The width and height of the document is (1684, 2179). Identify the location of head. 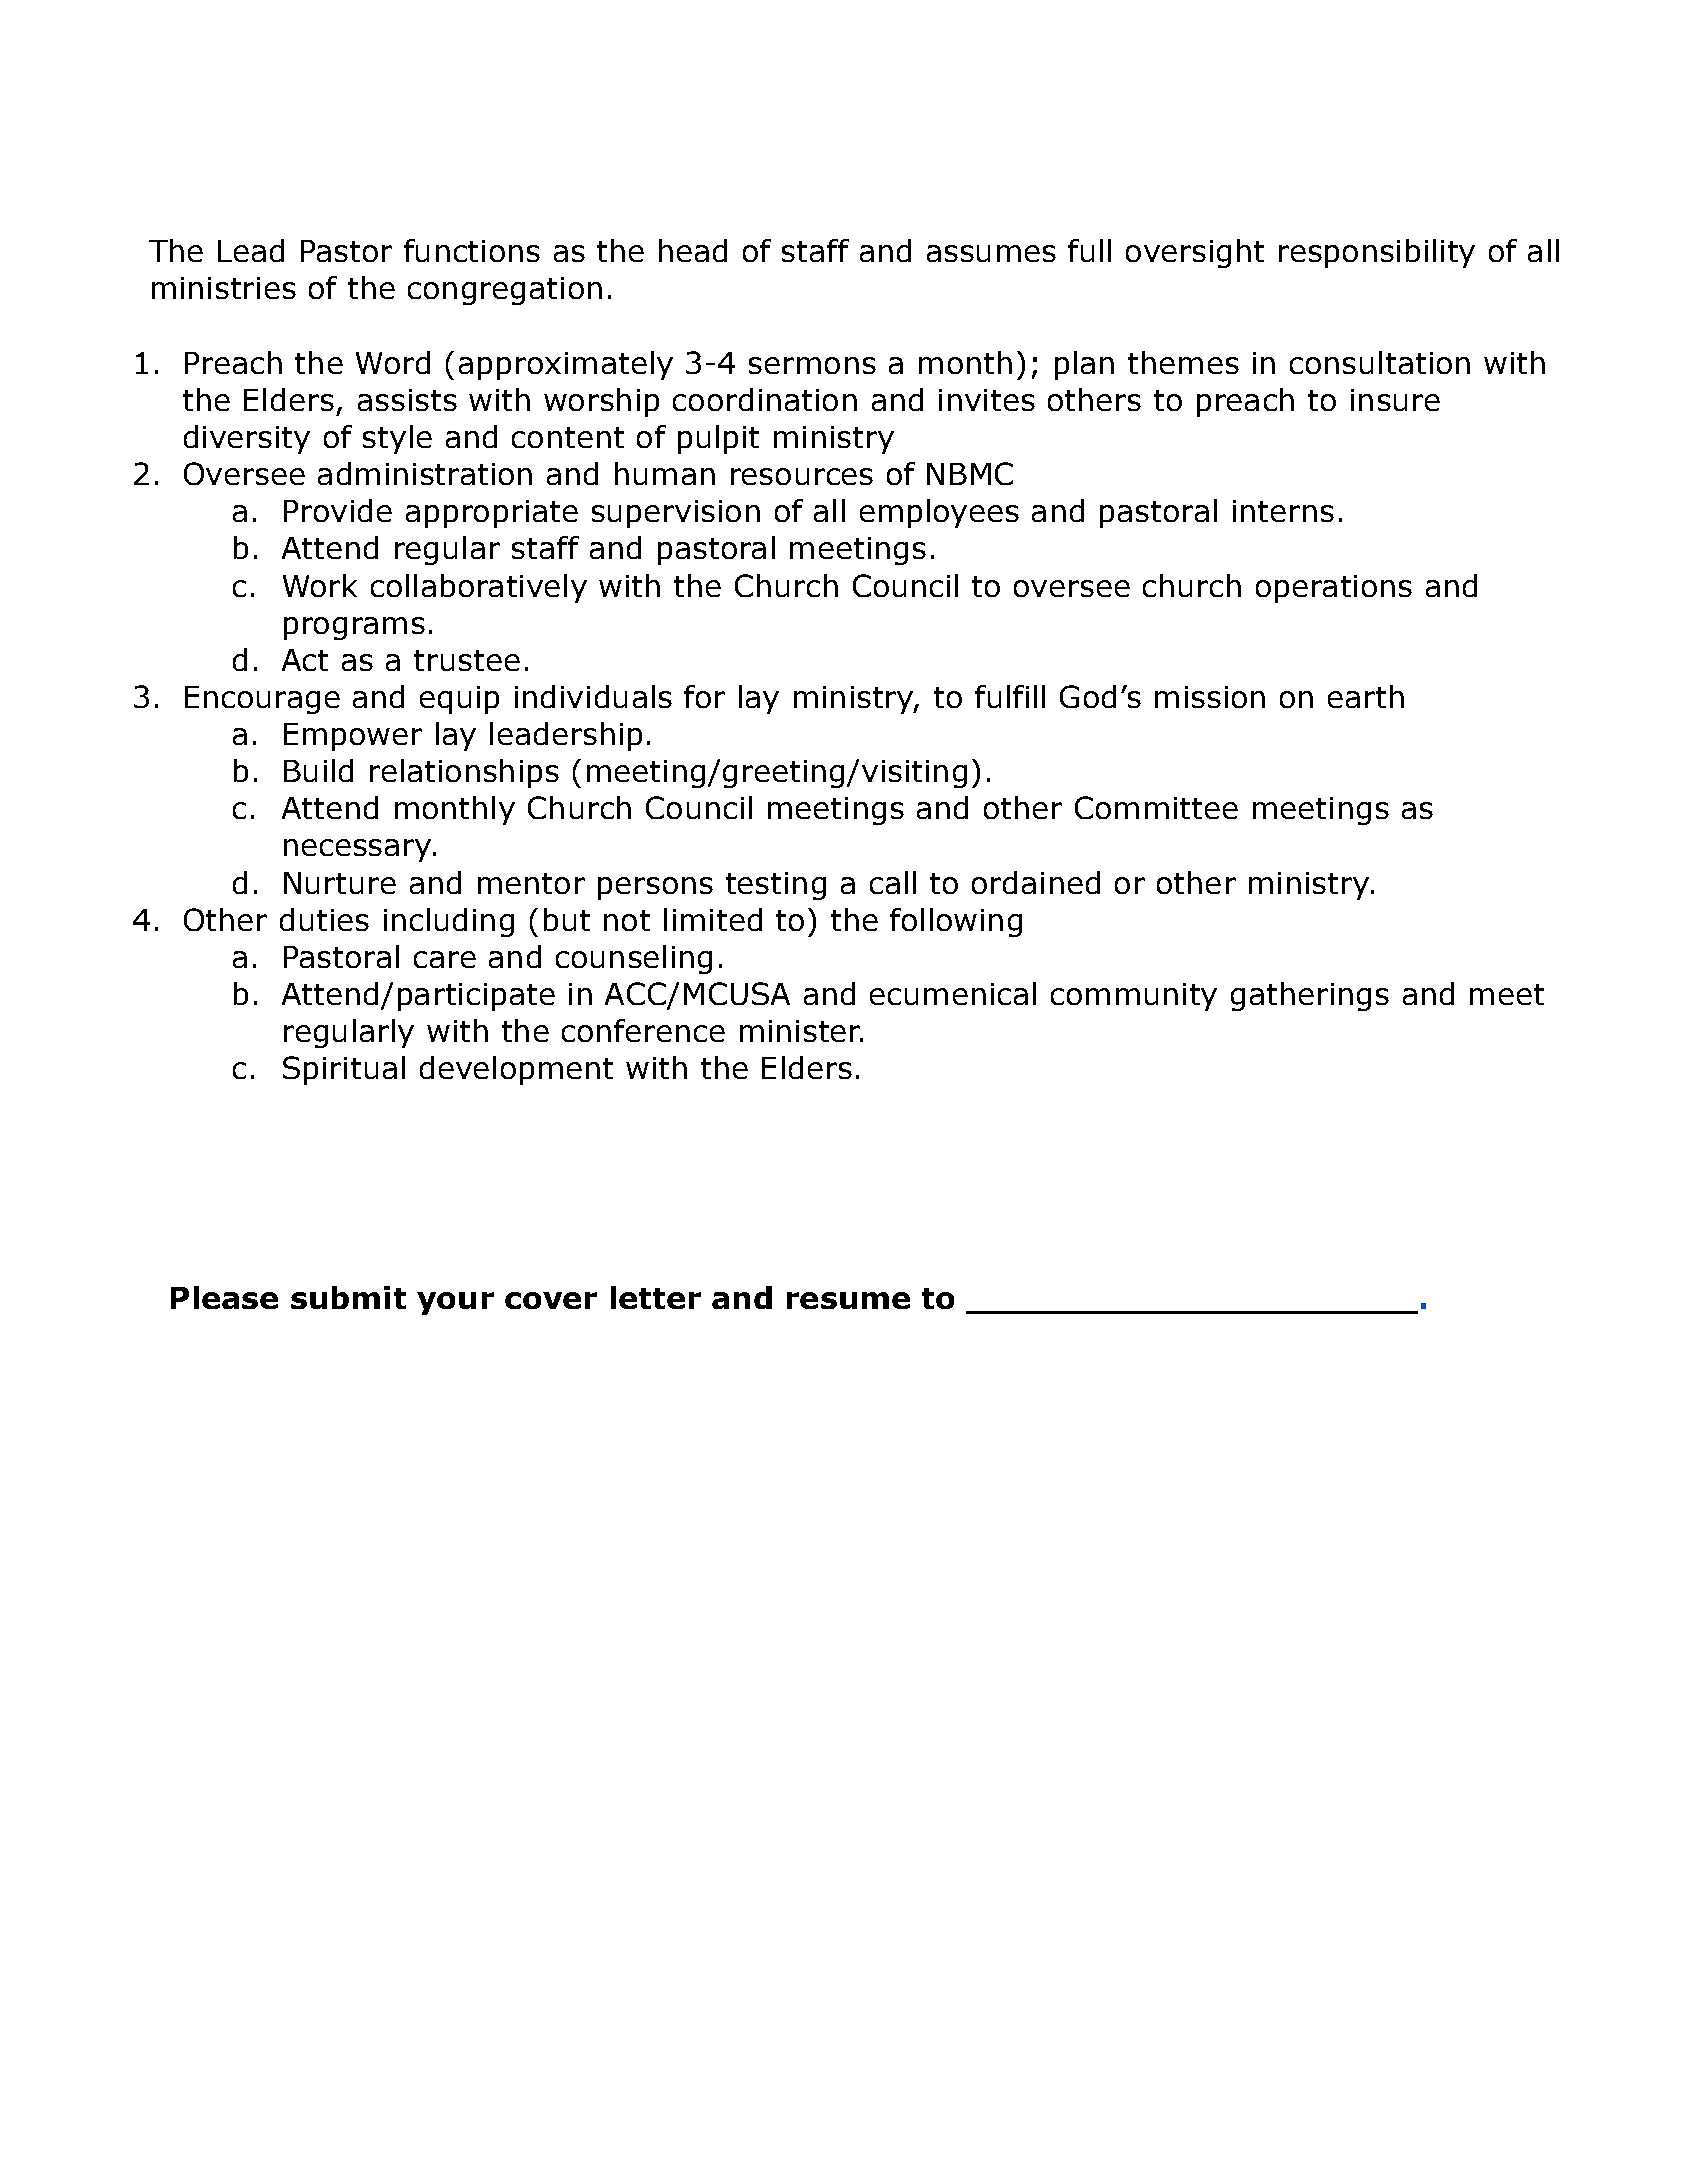
(693, 250).
